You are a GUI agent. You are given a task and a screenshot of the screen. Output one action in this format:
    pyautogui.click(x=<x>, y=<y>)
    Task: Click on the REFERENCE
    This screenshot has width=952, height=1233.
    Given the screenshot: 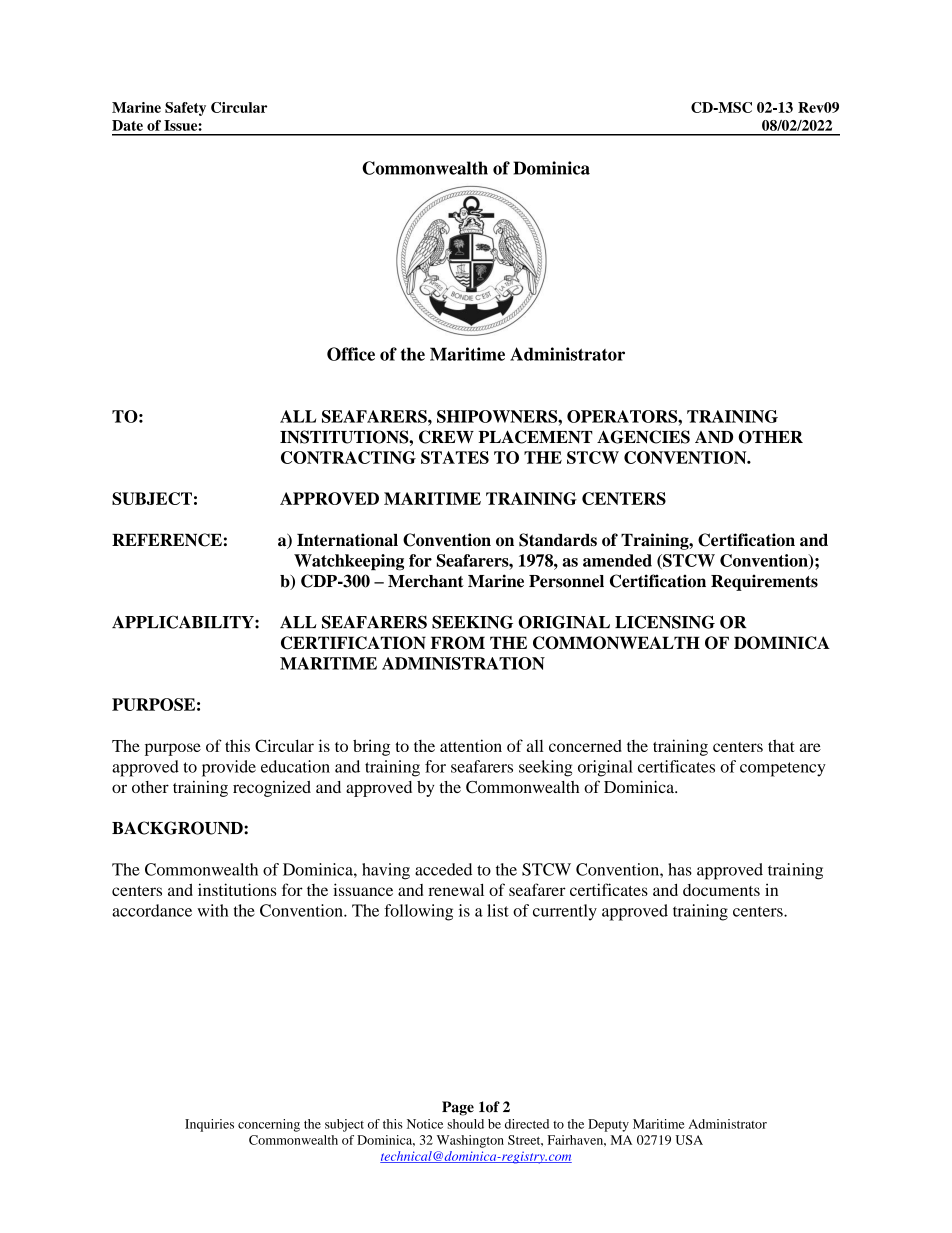 What is the action you would take?
    pyautogui.click(x=167, y=540)
